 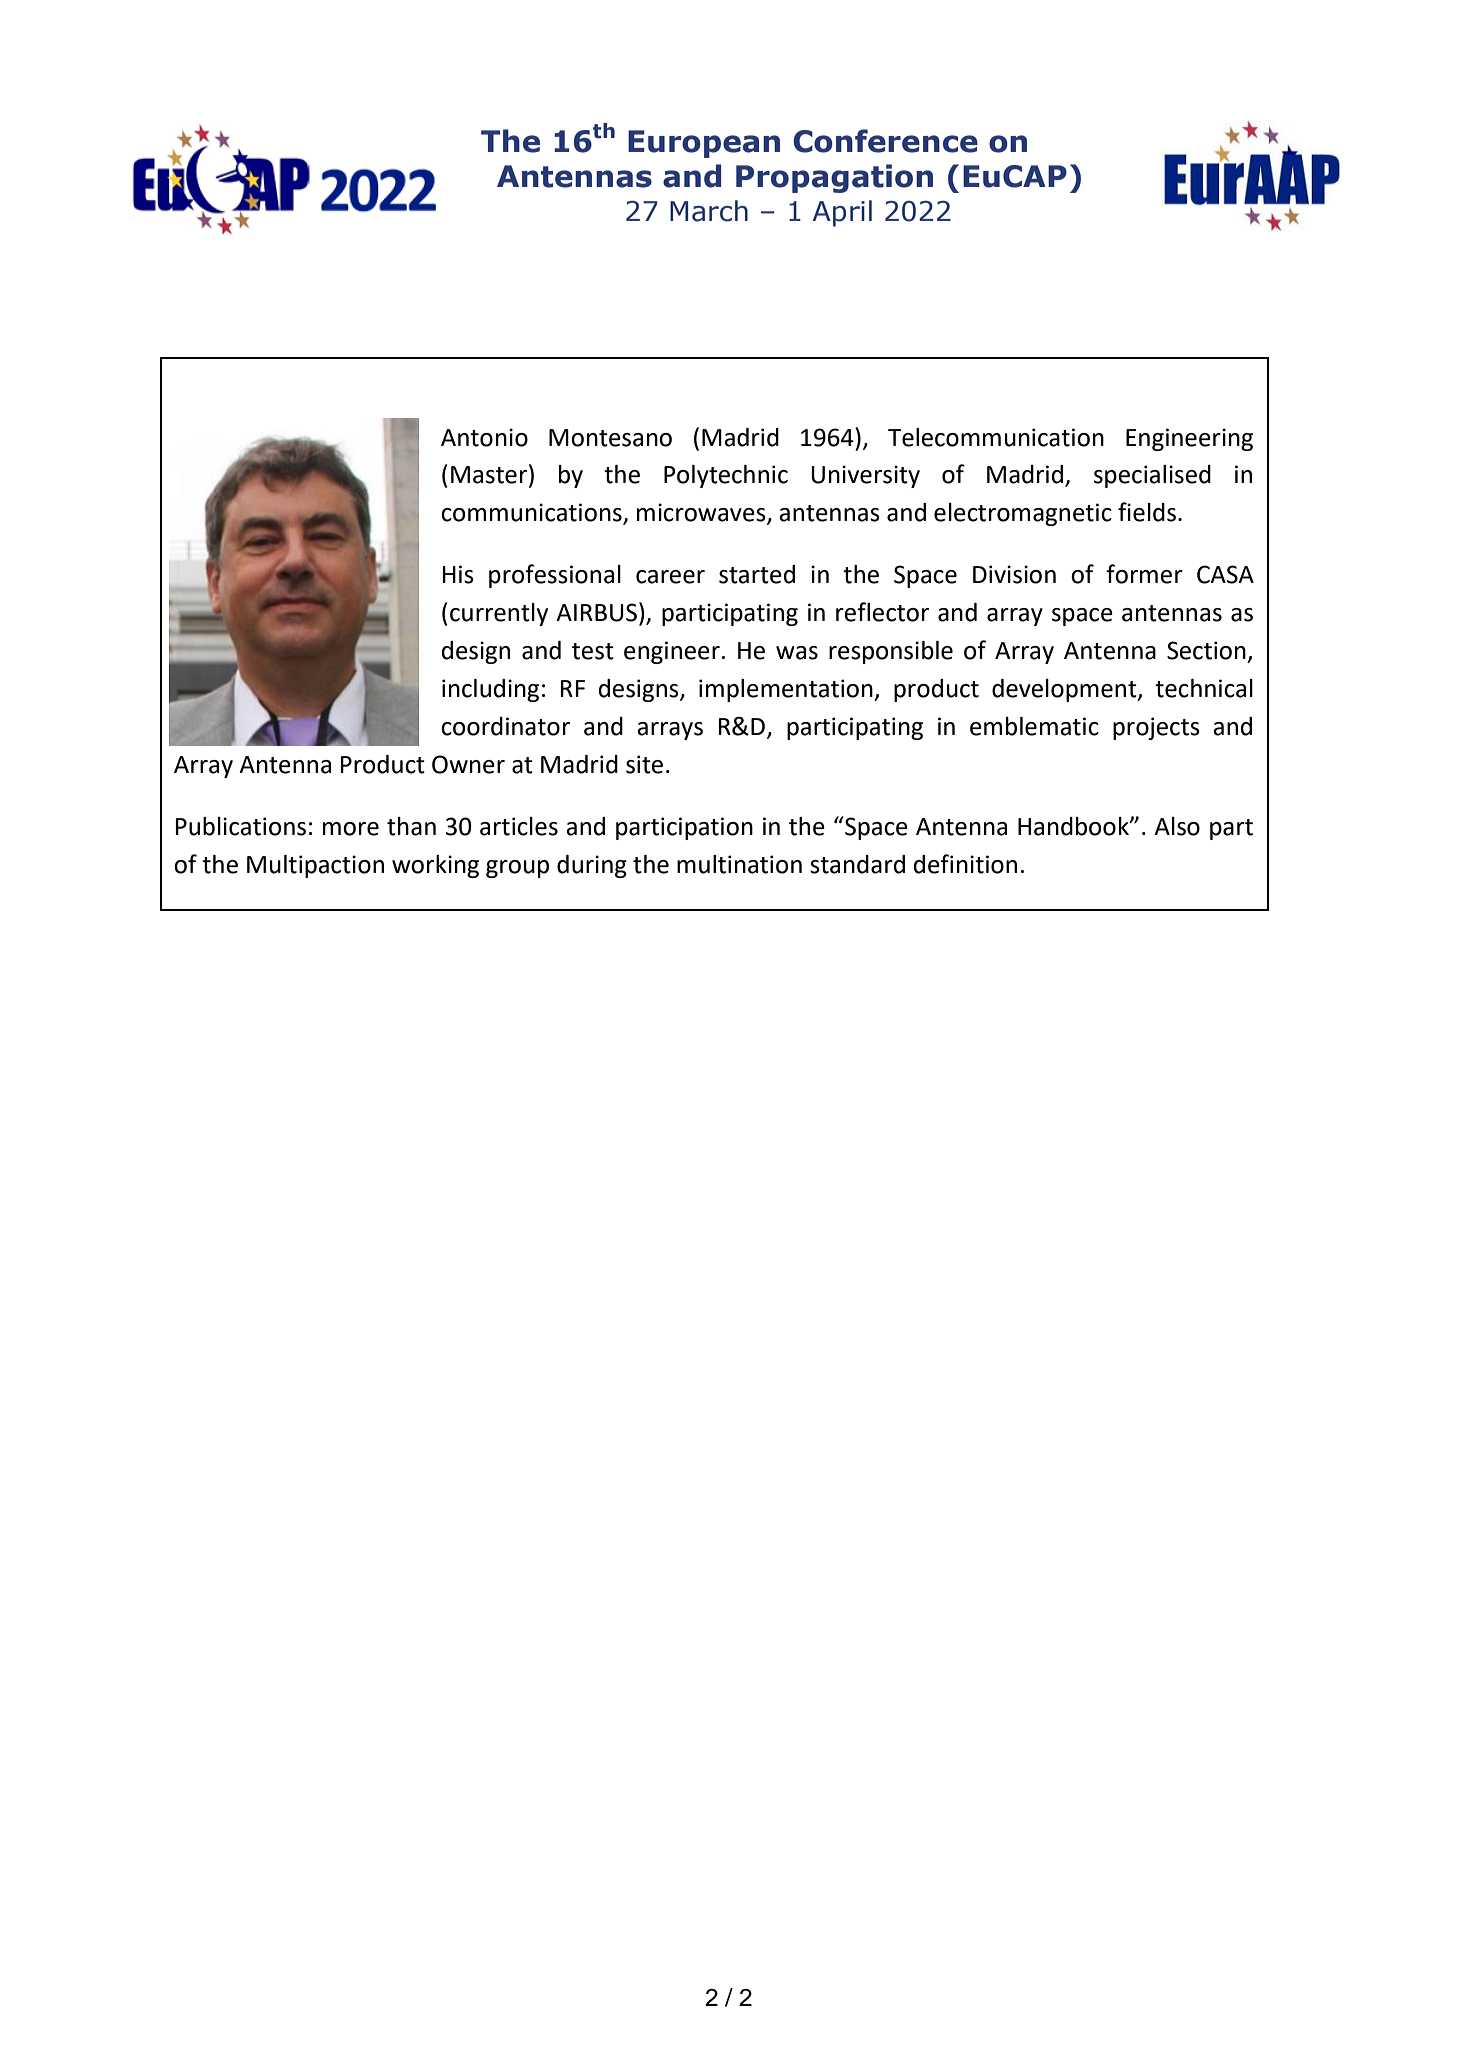 What do you see at coordinates (458, 574) in the image?
I see `His` at bounding box center [458, 574].
